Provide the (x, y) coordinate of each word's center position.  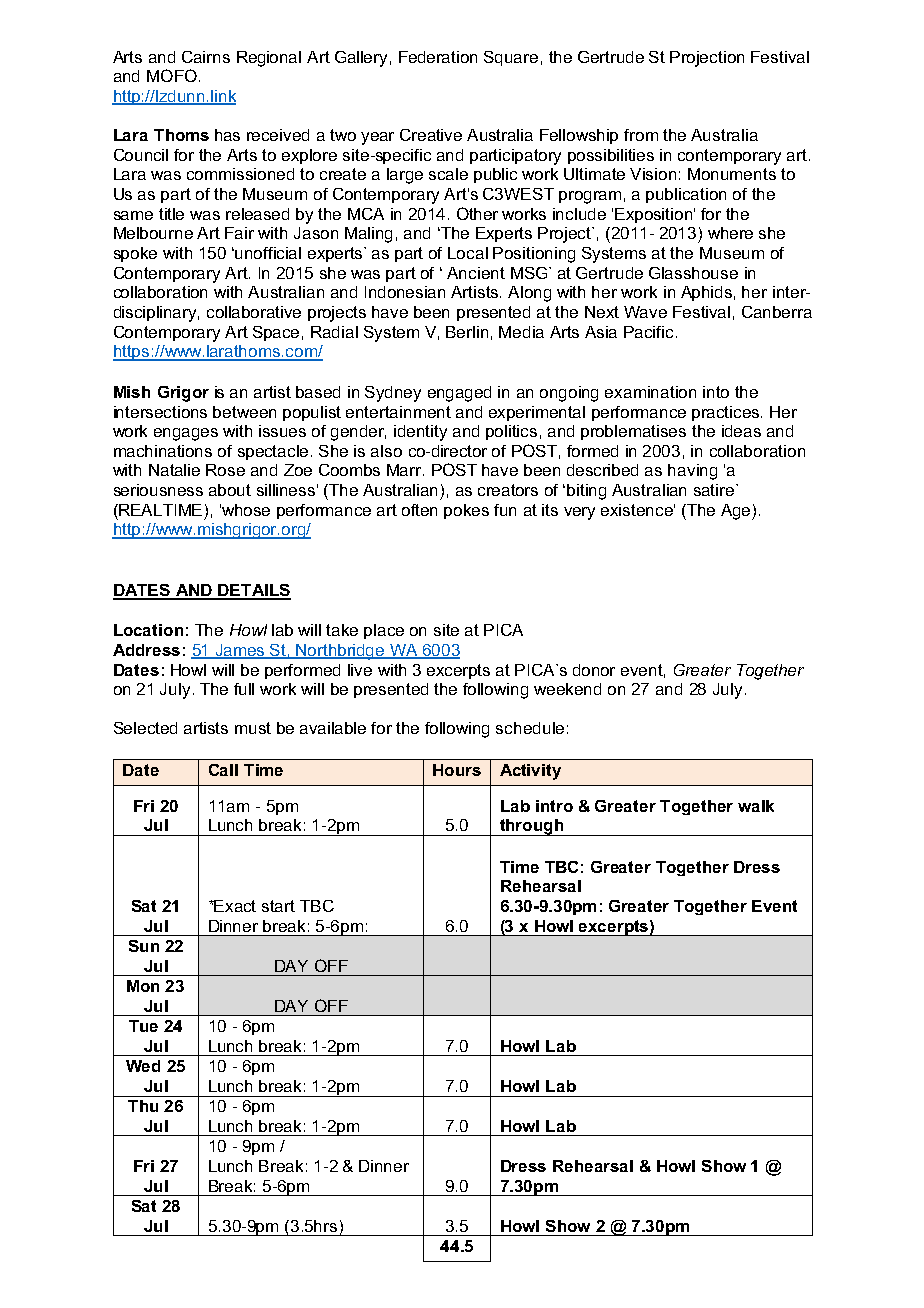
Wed (143, 1066)
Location (148, 630)
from (641, 135)
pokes (466, 511)
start (278, 906)
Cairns (206, 57)
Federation (438, 57)
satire (715, 490)
